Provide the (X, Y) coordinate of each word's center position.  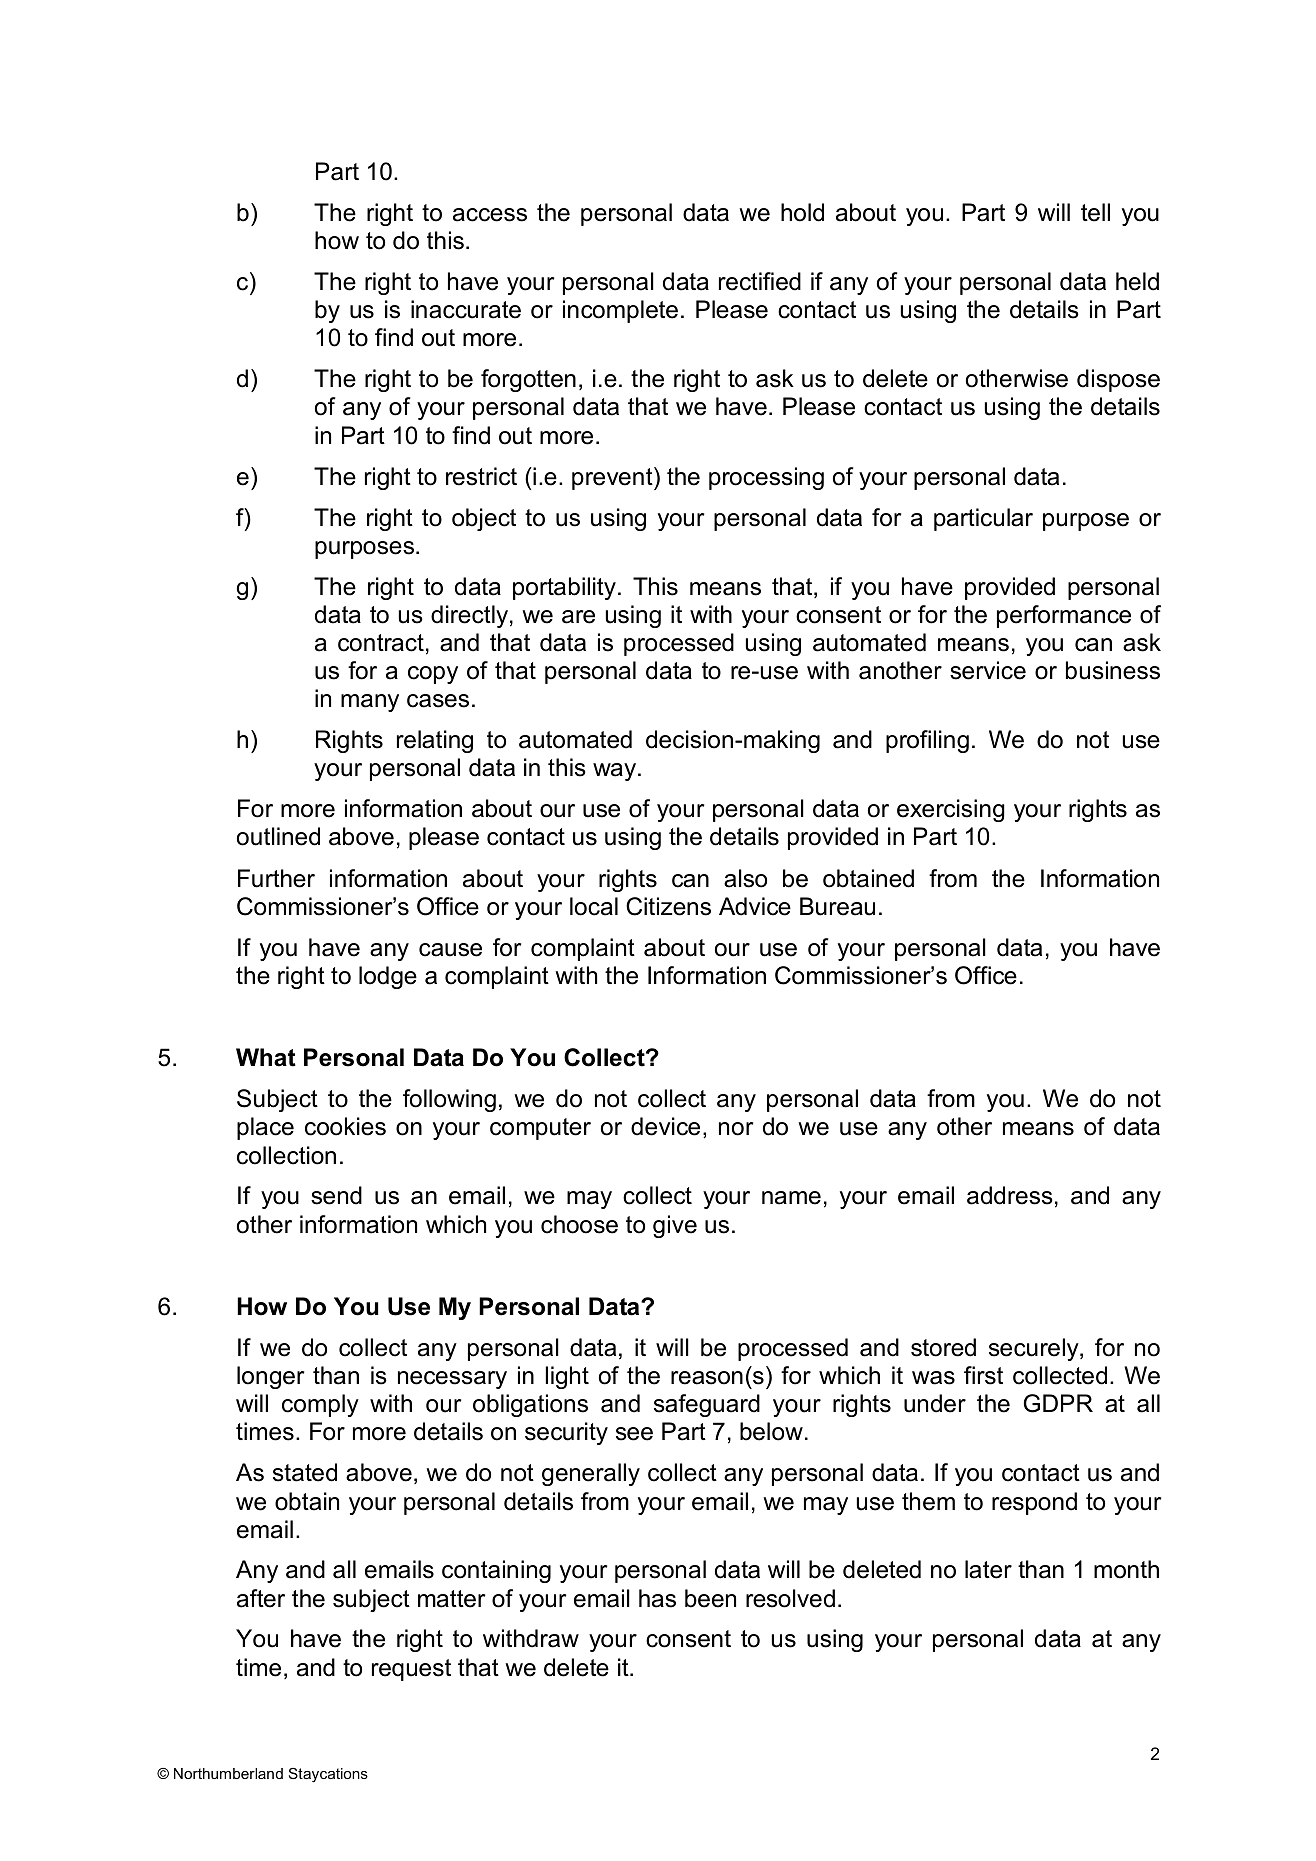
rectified (760, 281)
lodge (388, 977)
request (411, 1670)
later (988, 1569)
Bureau (837, 906)
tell (1095, 212)
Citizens (668, 906)
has (657, 1598)
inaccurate (466, 309)
